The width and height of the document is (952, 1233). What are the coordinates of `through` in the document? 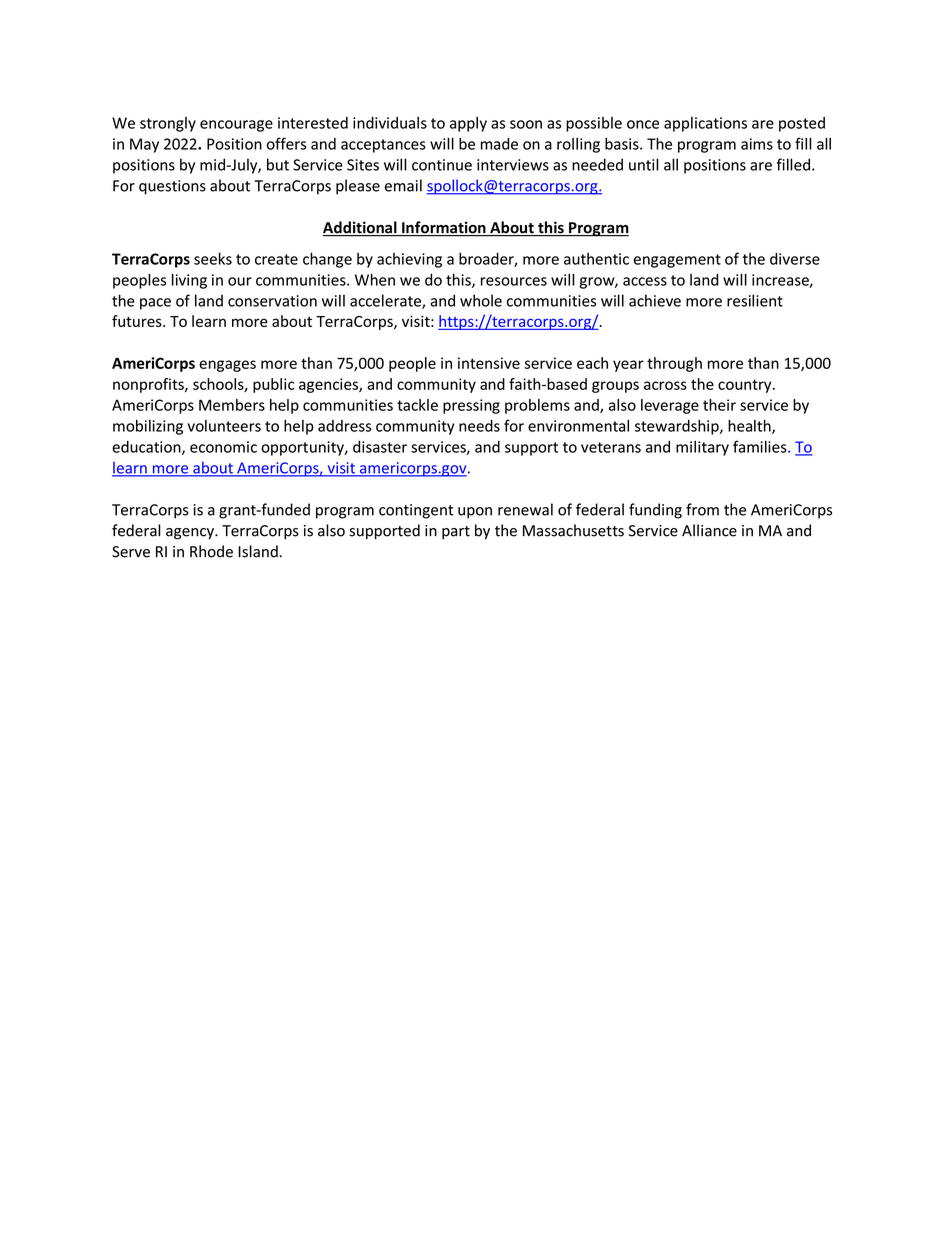 It's located at (674, 364).
